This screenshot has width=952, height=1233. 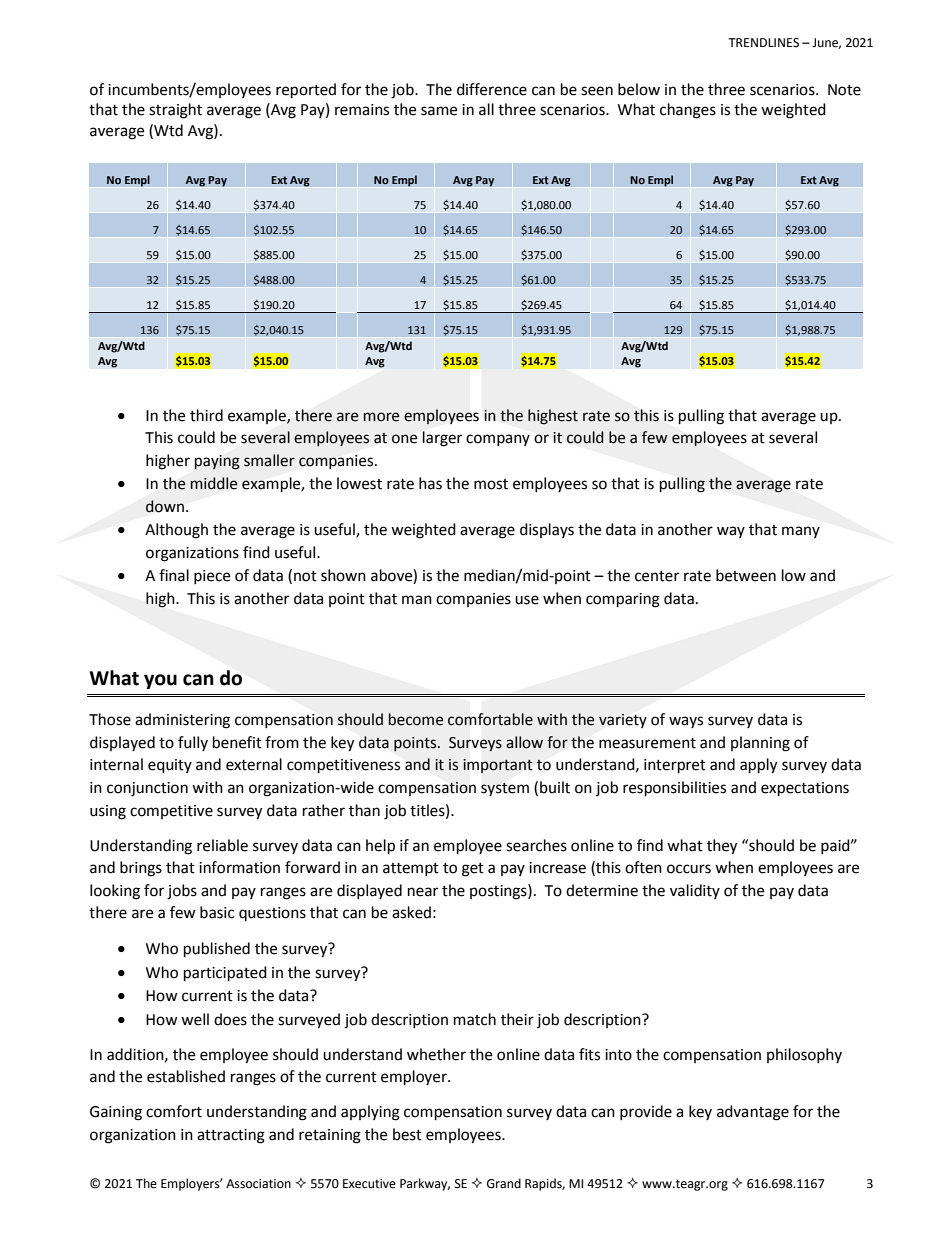 What do you see at coordinates (217, 462) in the screenshot?
I see `paying` at bounding box center [217, 462].
